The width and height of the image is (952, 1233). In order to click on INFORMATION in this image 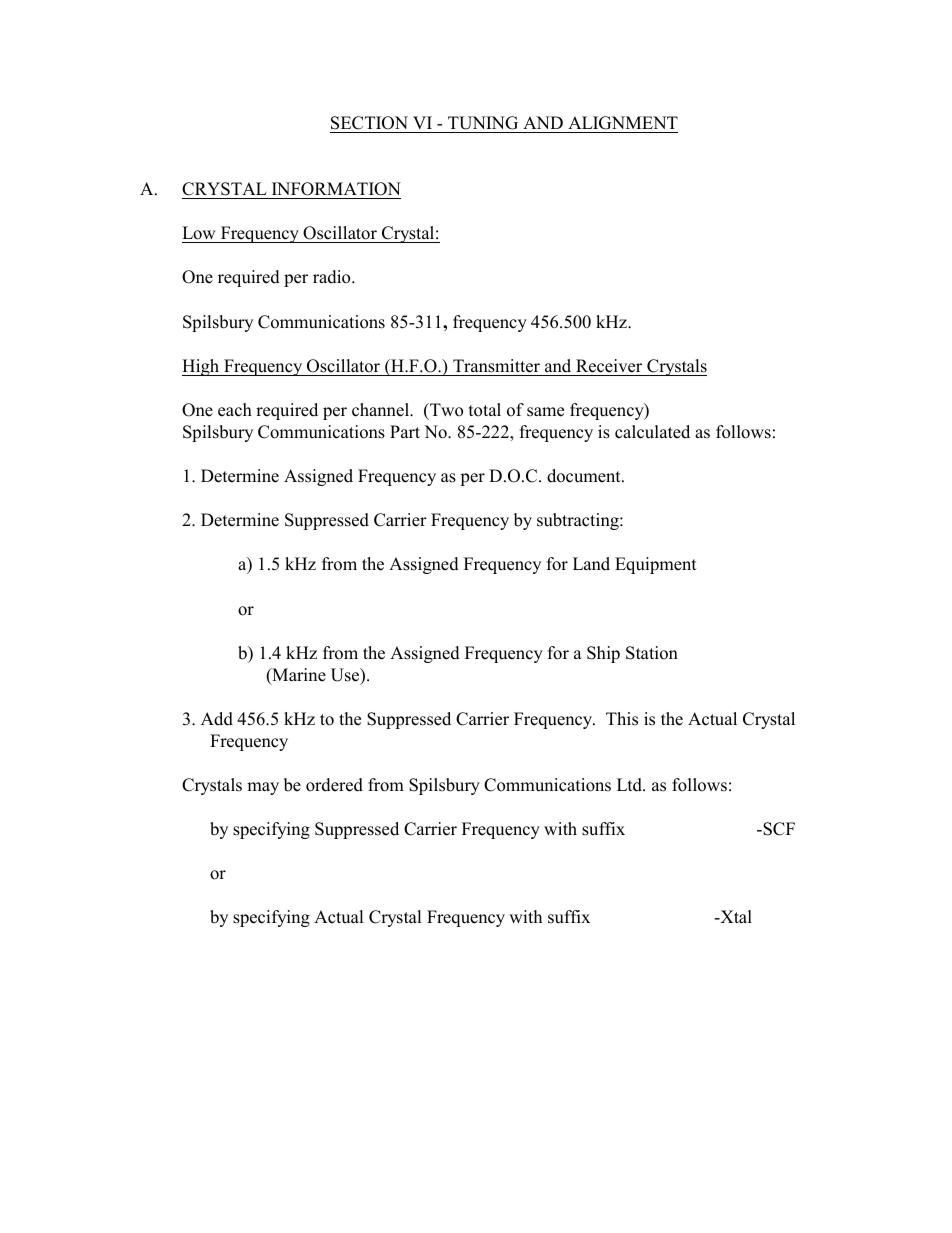, I will do `click(335, 190)`.
